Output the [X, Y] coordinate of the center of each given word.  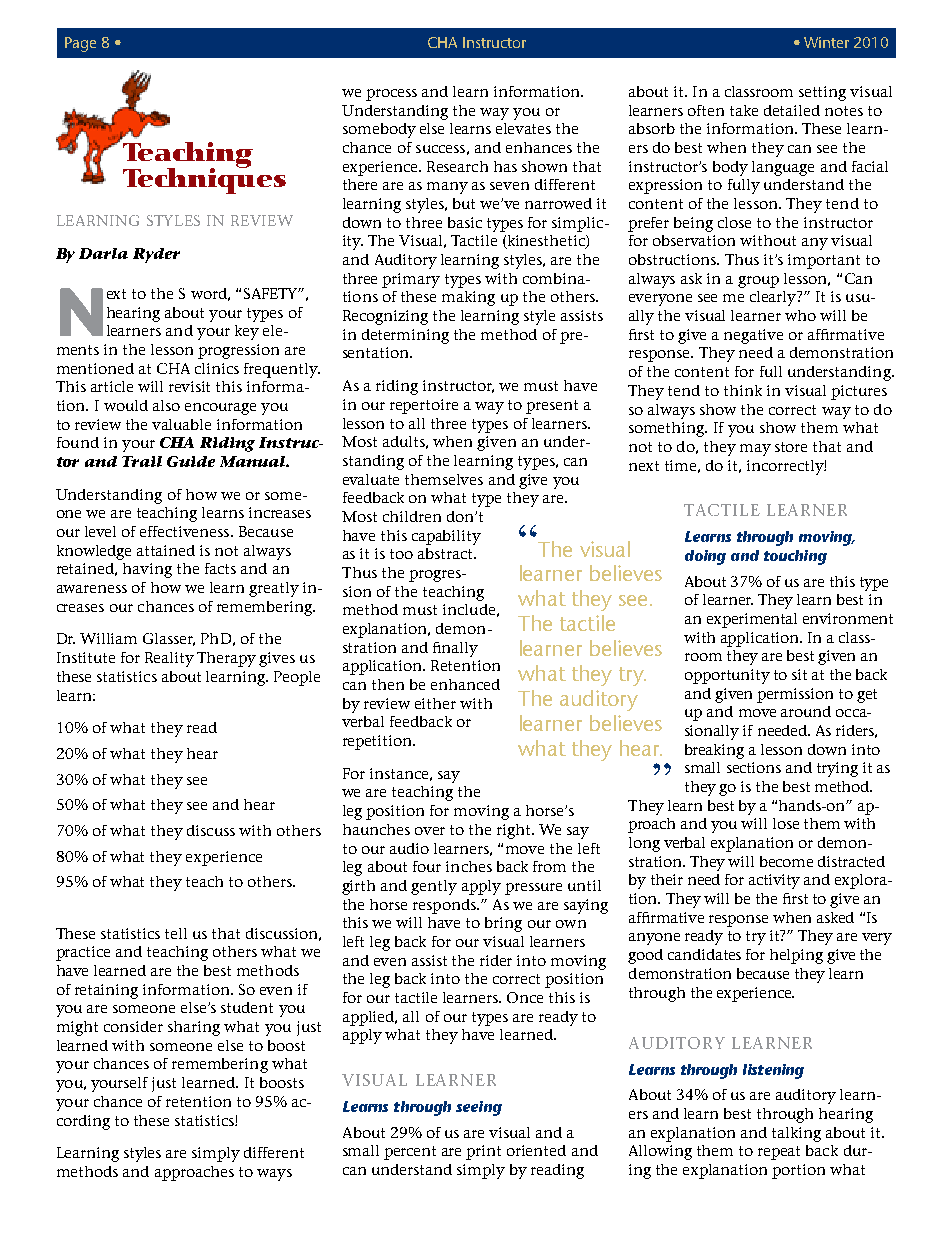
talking [796, 1134]
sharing [194, 1028]
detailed [792, 110]
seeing [479, 1108]
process [391, 95]
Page [80, 44]
